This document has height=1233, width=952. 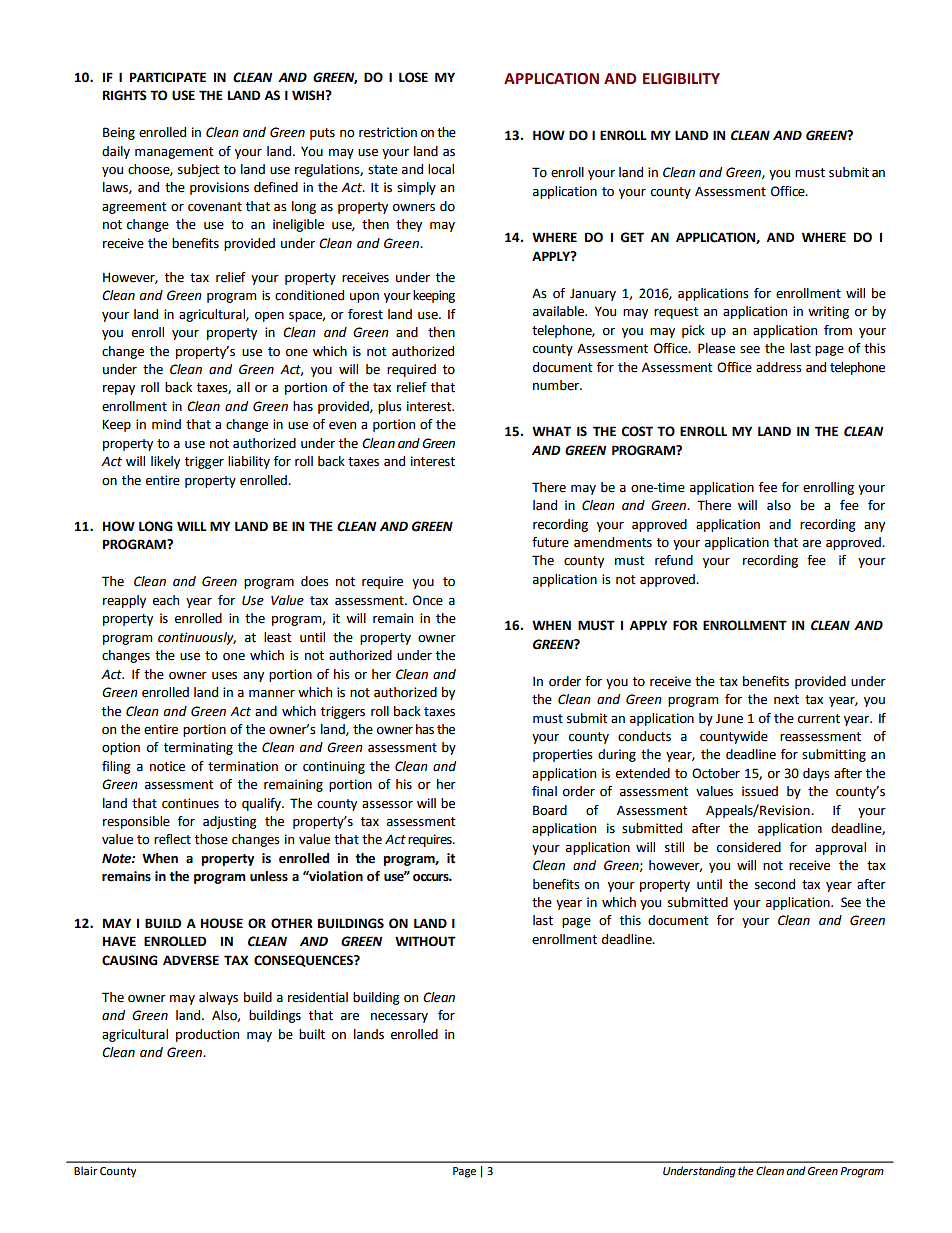 What do you see at coordinates (716, 348) in the document?
I see `Please` at bounding box center [716, 348].
